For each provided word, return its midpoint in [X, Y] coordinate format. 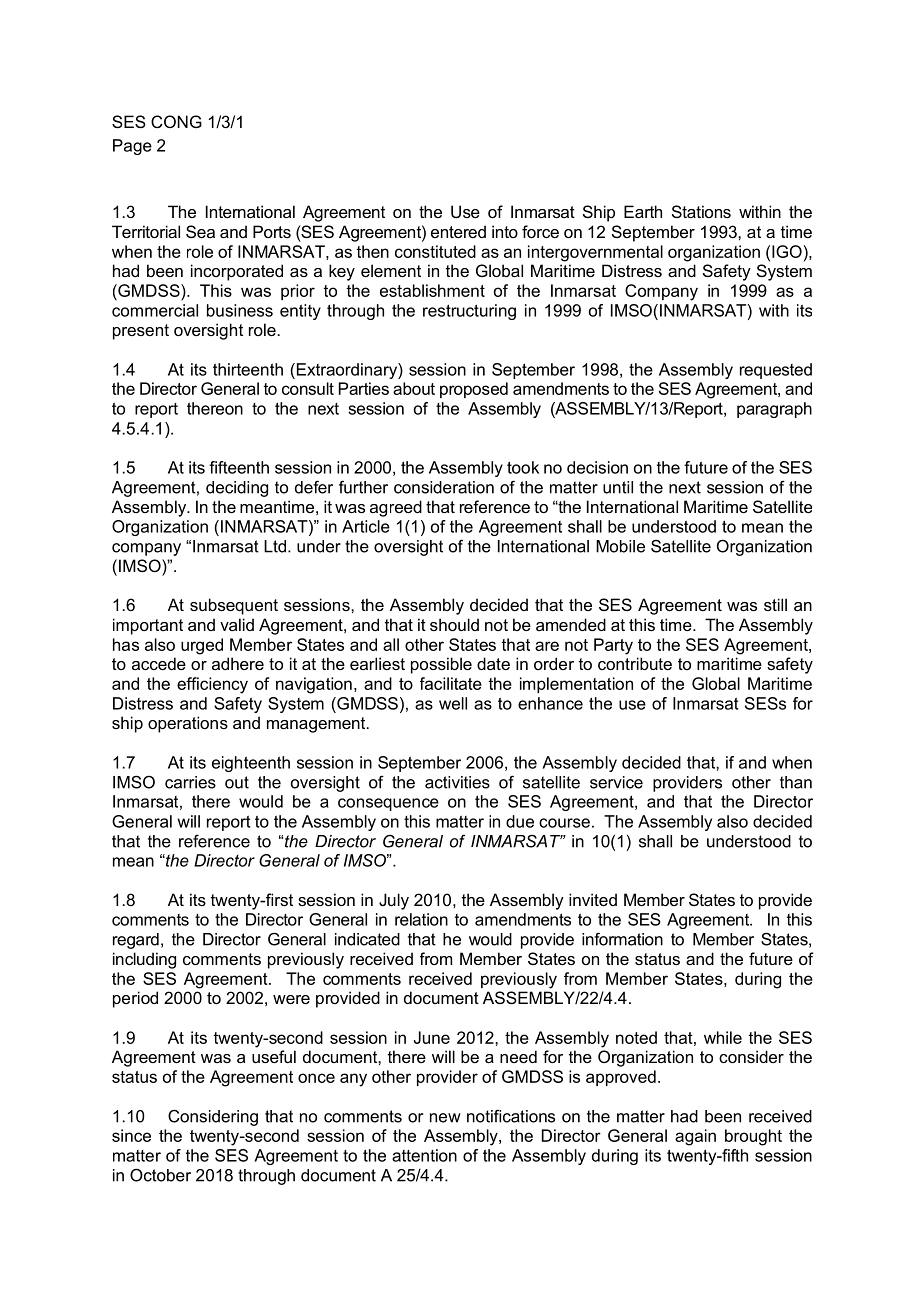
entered [458, 231]
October [160, 1175]
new [445, 1118]
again [695, 1137]
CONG [176, 121]
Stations [701, 211]
